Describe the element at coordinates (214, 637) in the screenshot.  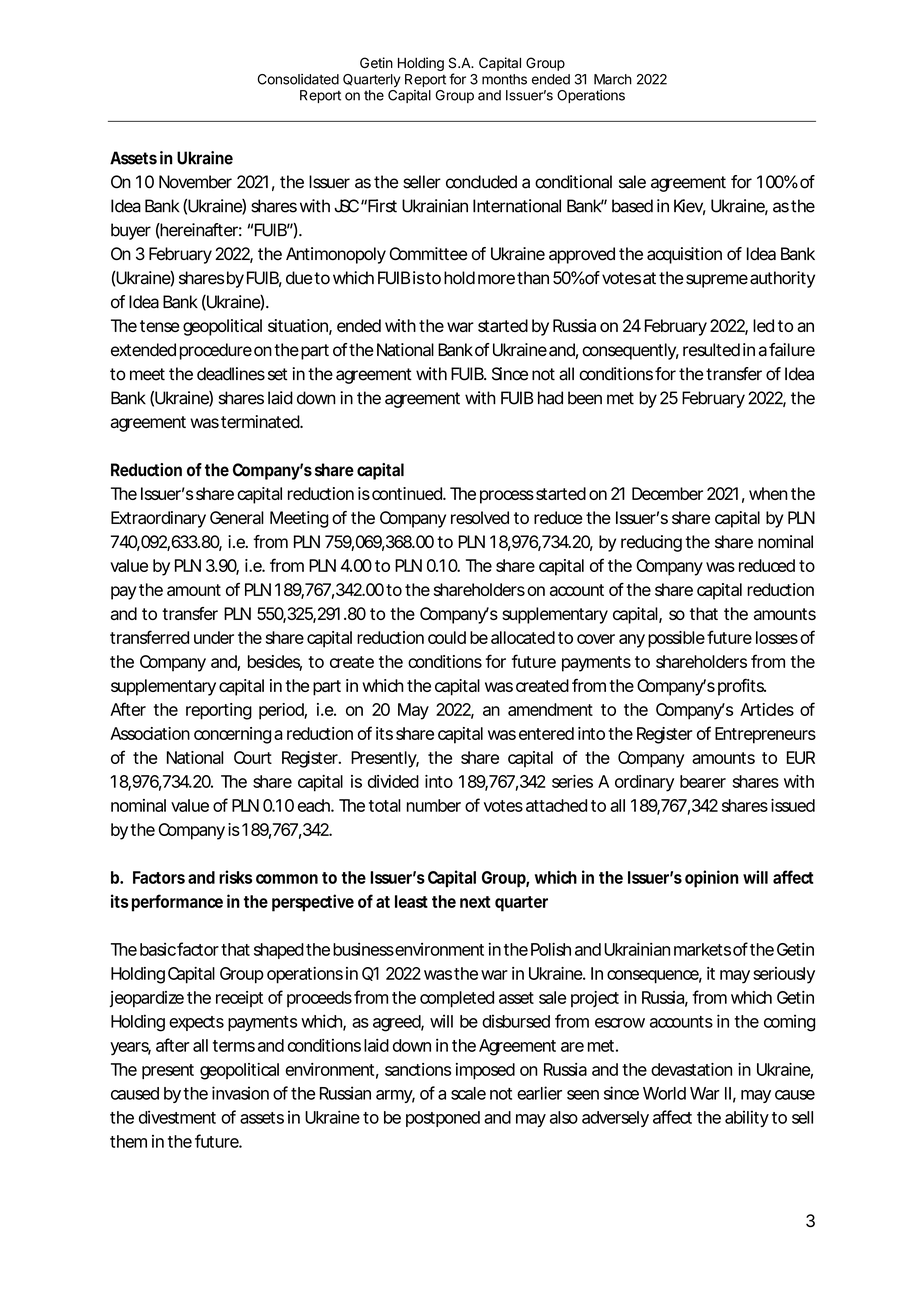
I see `under` at that location.
